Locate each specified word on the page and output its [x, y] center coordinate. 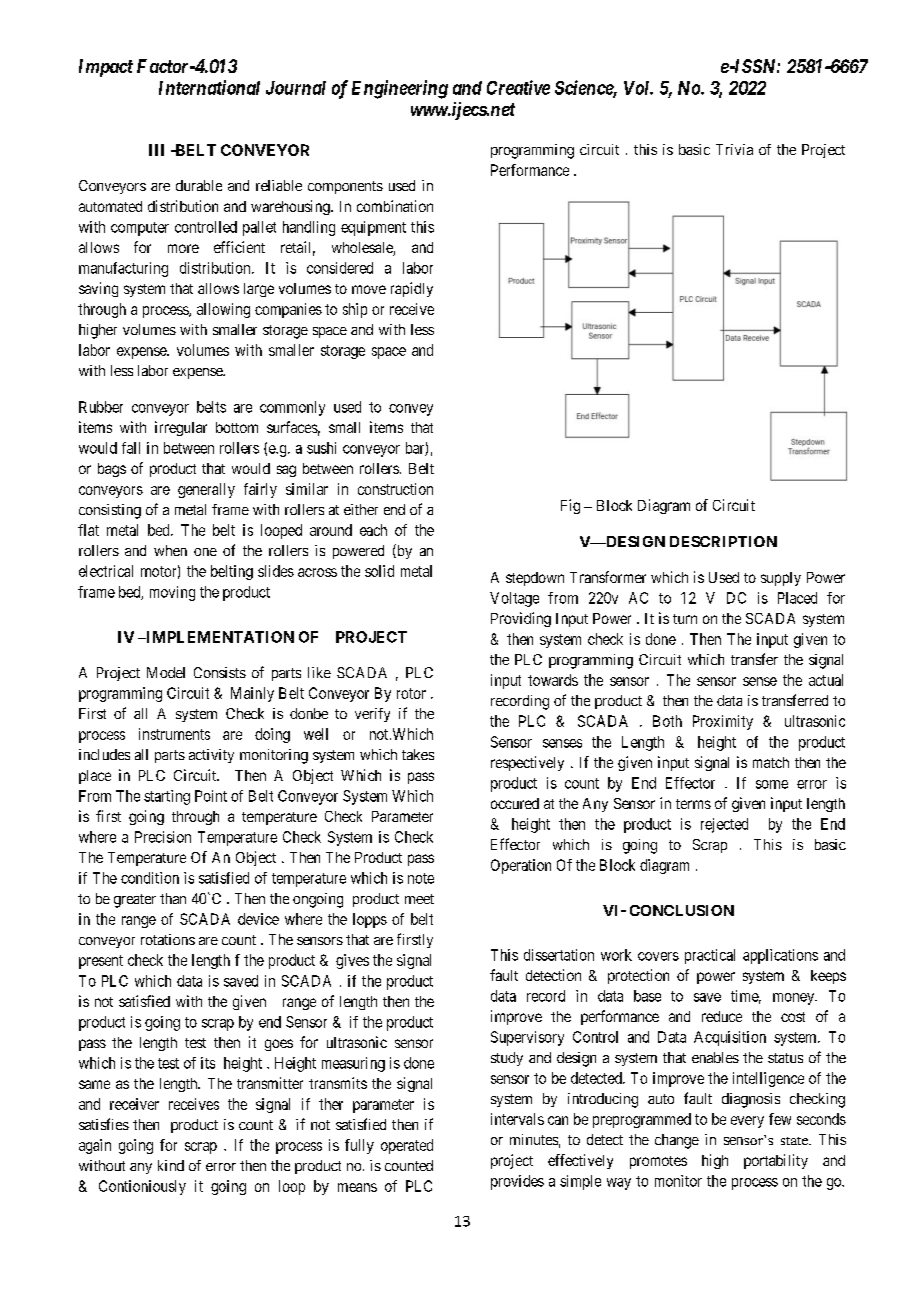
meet [419, 899]
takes [418, 754]
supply [781, 579]
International [209, 87]
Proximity [723, 722]
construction [395, 489]
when [170, 550]
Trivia [734, 149]
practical [710, 956]
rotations [168, 939]
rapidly [412, 289]
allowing [223, 310]
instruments [174, 734]
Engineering [400, 89]
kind [171, 1165]
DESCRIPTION [723, 541]
